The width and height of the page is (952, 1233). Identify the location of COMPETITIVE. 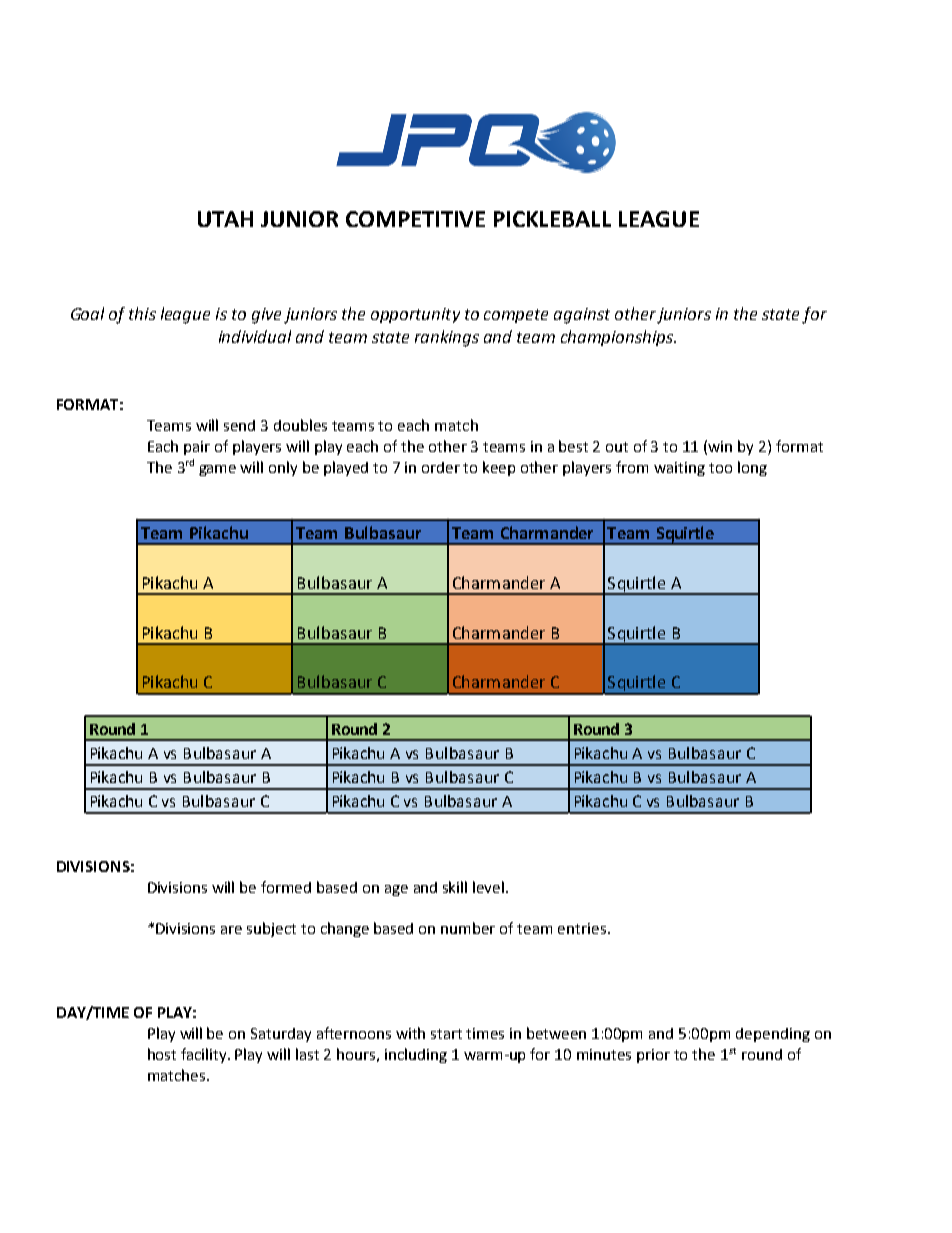
(415, 219).
